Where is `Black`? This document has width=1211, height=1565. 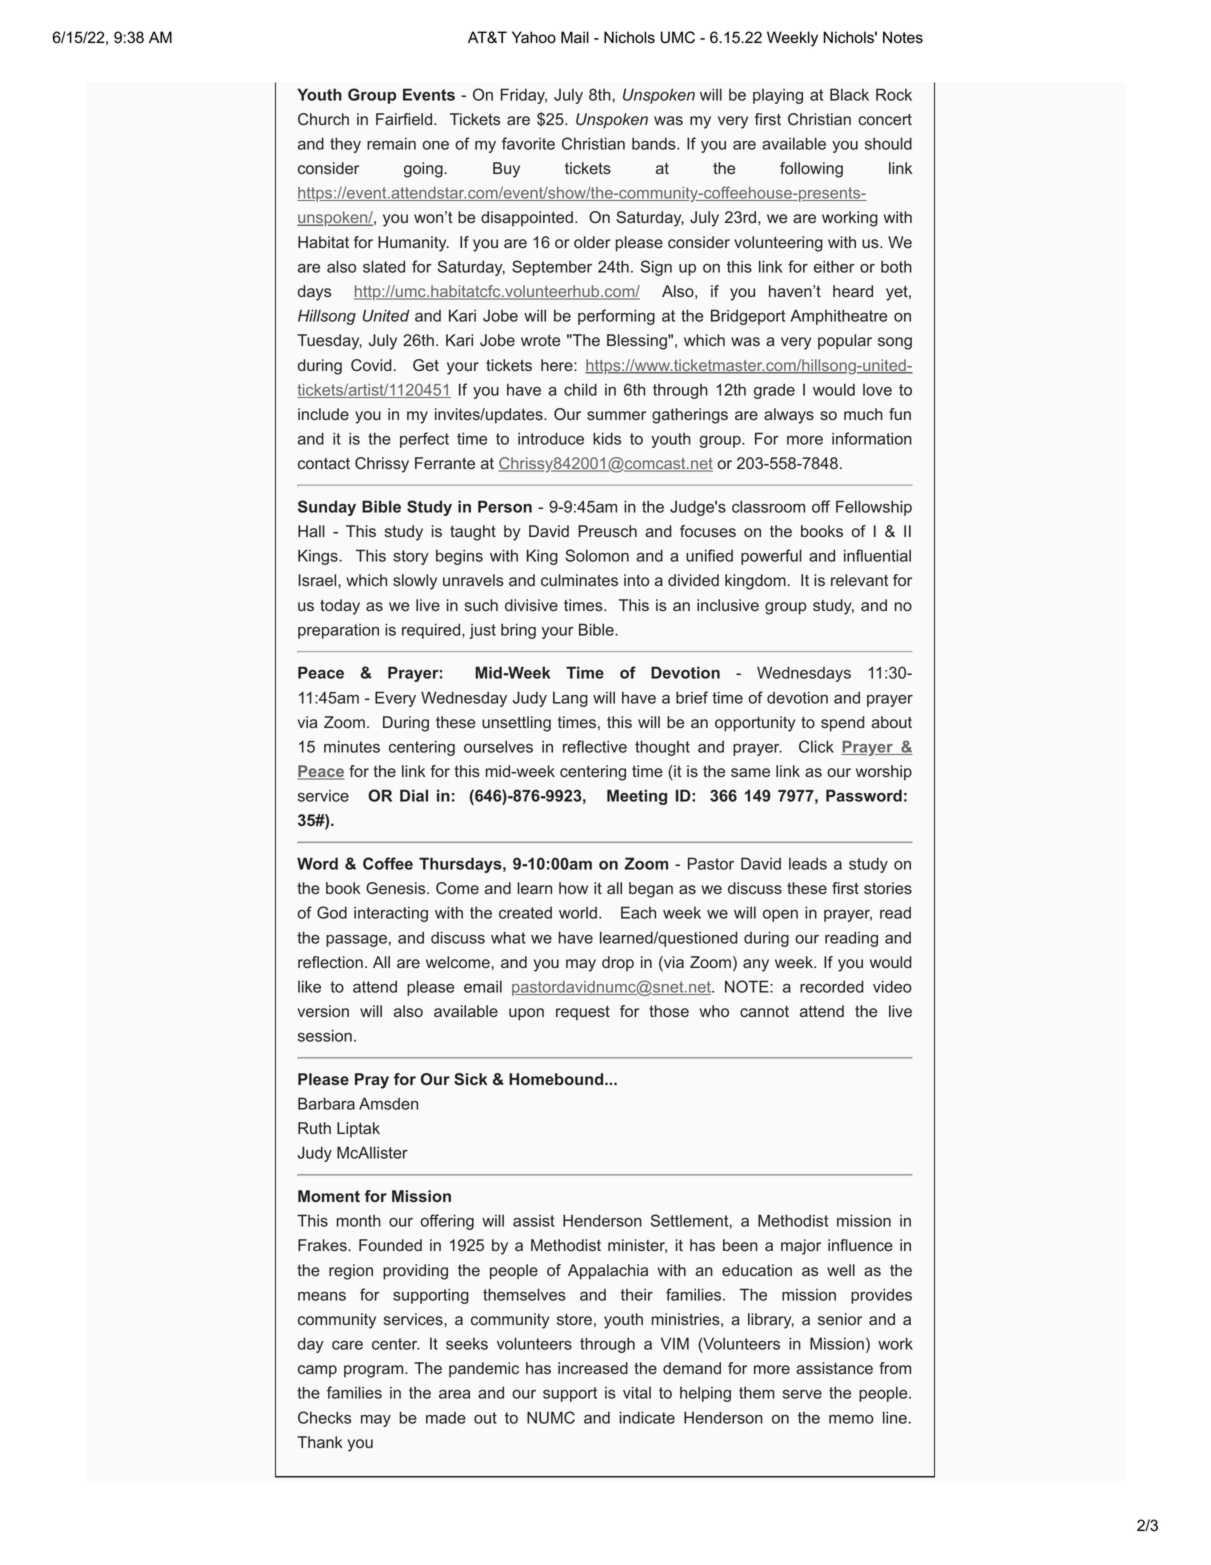 Black is located at coordinates (849, 94).
